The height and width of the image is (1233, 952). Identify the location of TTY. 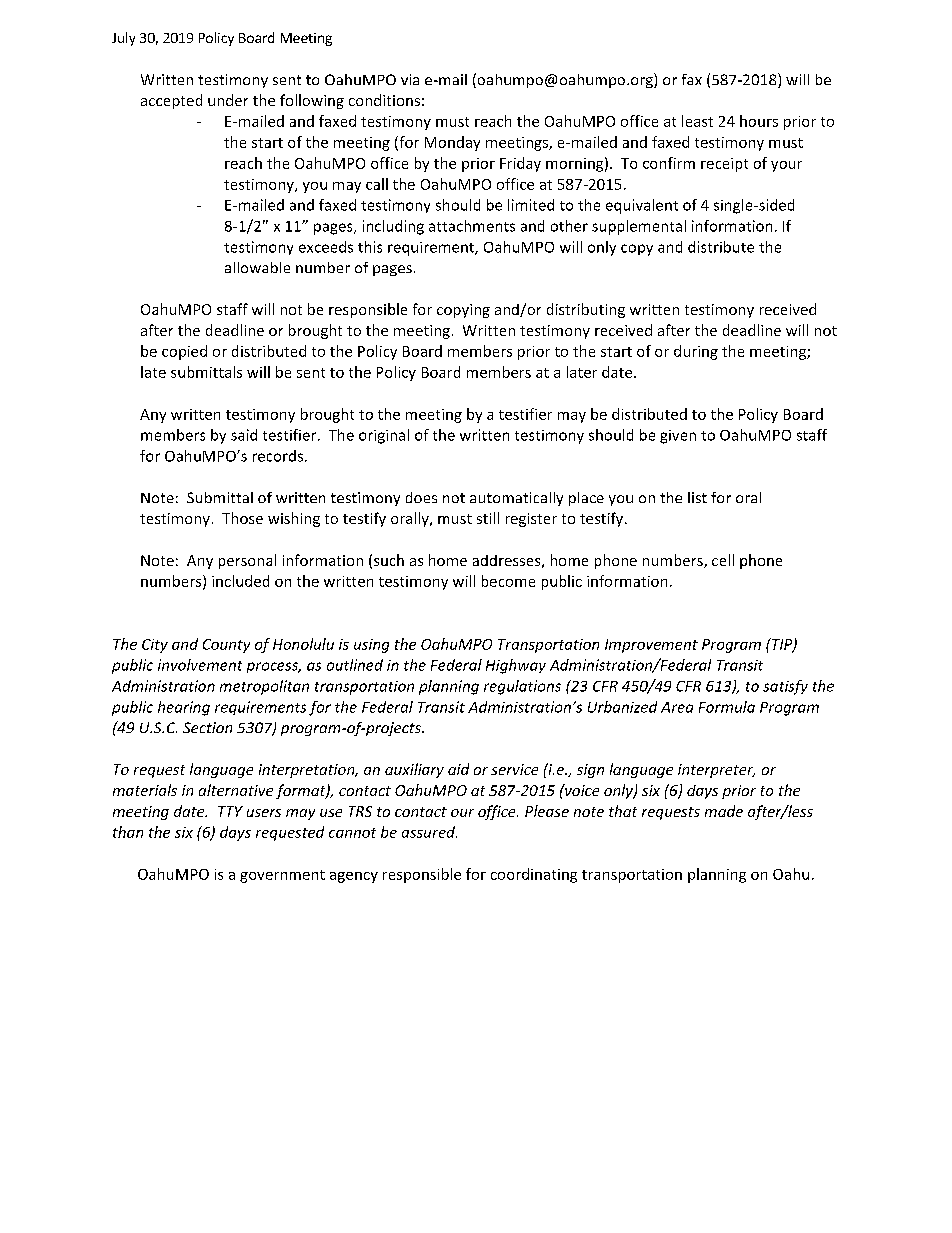
(230, 811).
